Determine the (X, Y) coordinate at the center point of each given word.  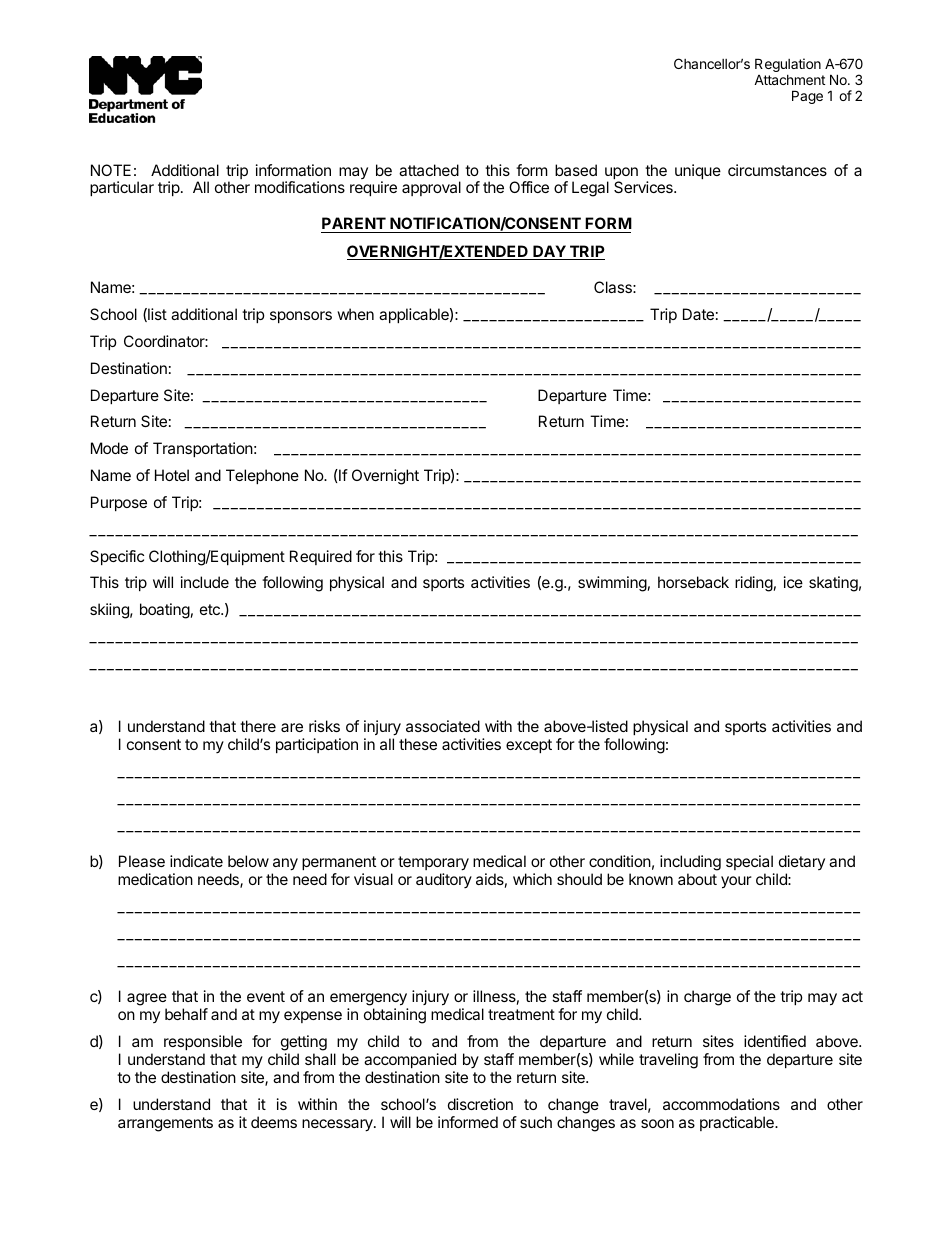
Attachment (789, 80)
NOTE (111, 170)
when (355, 314)
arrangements (165, 1124)
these (418, 744)
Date (698, 314)
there (258, 726)
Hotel (172, 475)
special (749, 862)
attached (429, 170)
